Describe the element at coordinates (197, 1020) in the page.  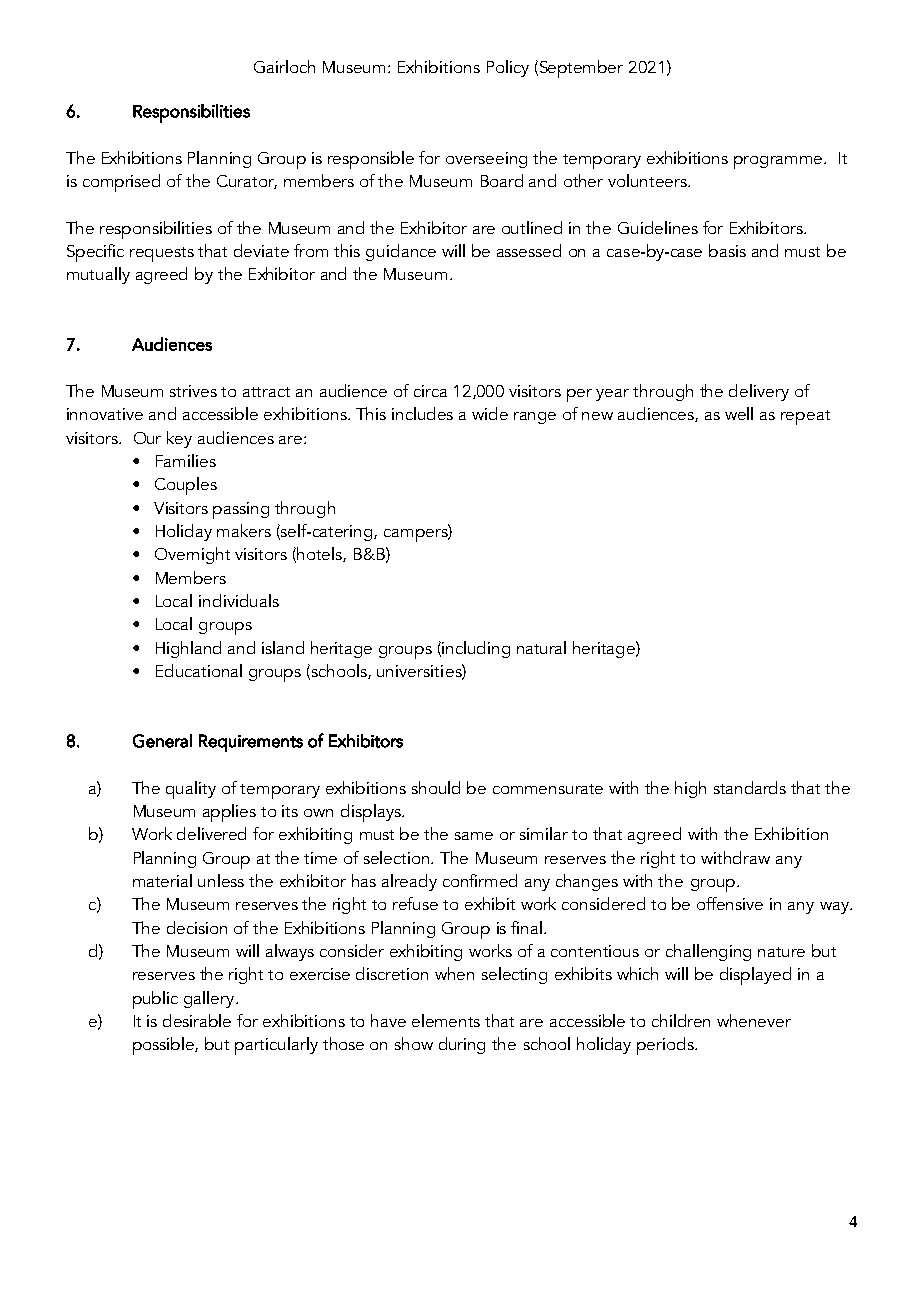
I see `desirable` at that location.
